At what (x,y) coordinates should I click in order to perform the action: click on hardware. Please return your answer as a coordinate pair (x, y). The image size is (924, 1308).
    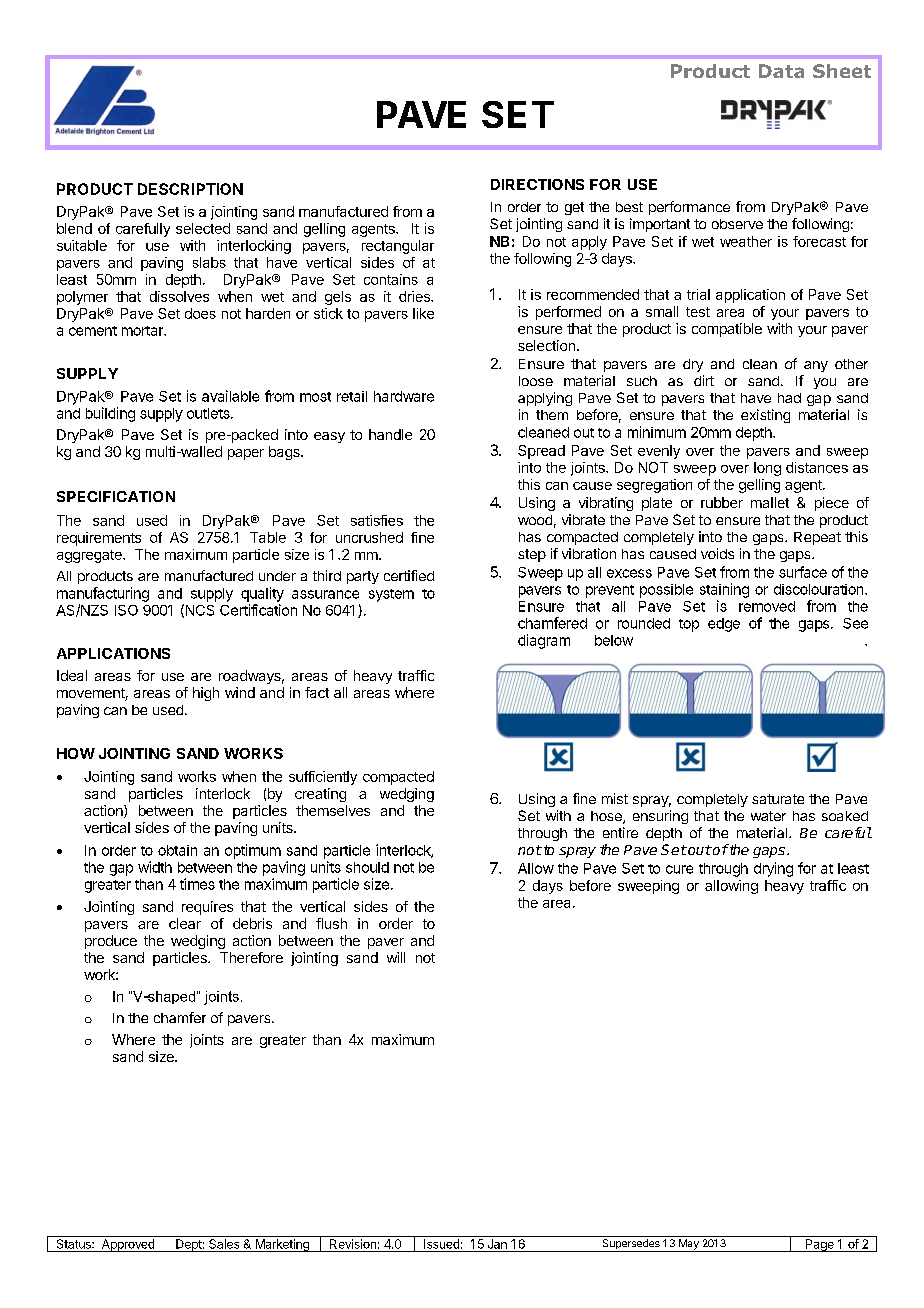
    Looking at the image, I should click on (404, 396).
